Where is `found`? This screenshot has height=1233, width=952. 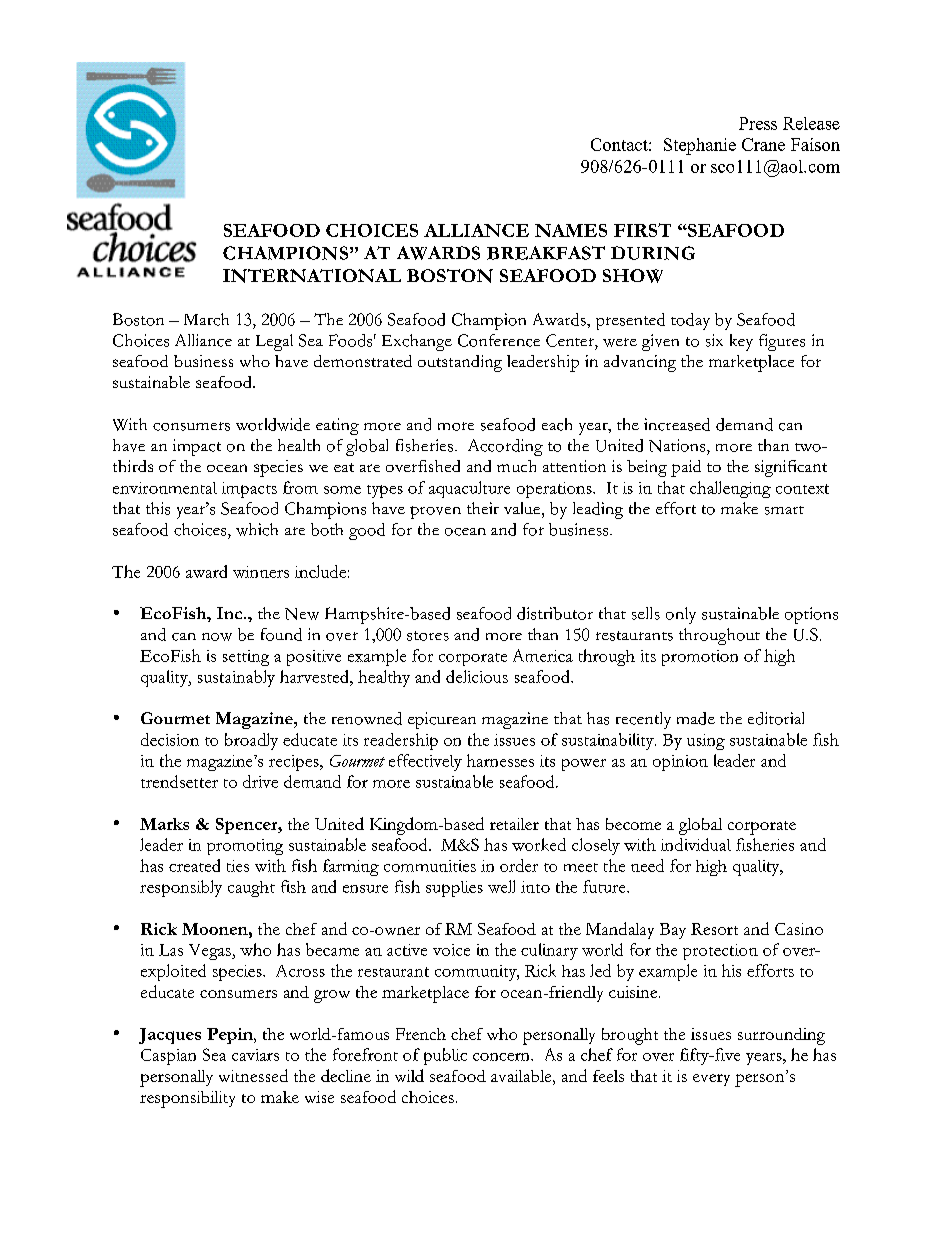
found is located at coordinates (281, 634).
